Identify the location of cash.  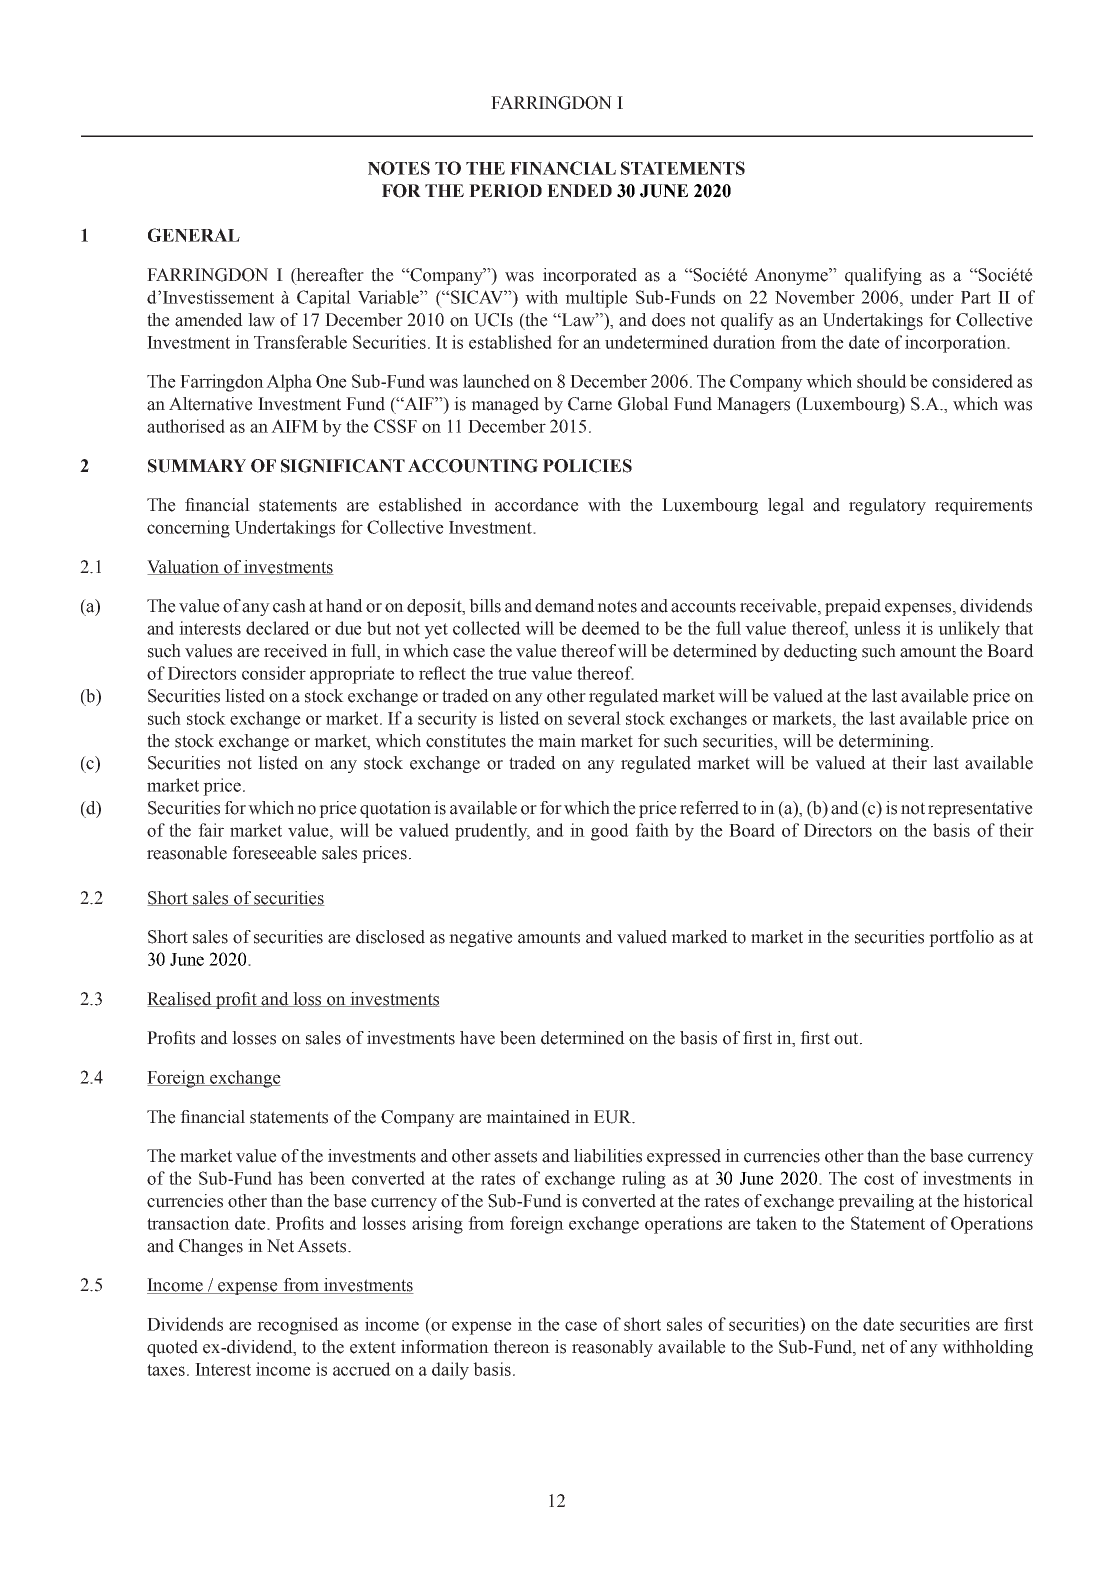
(289, 606).
